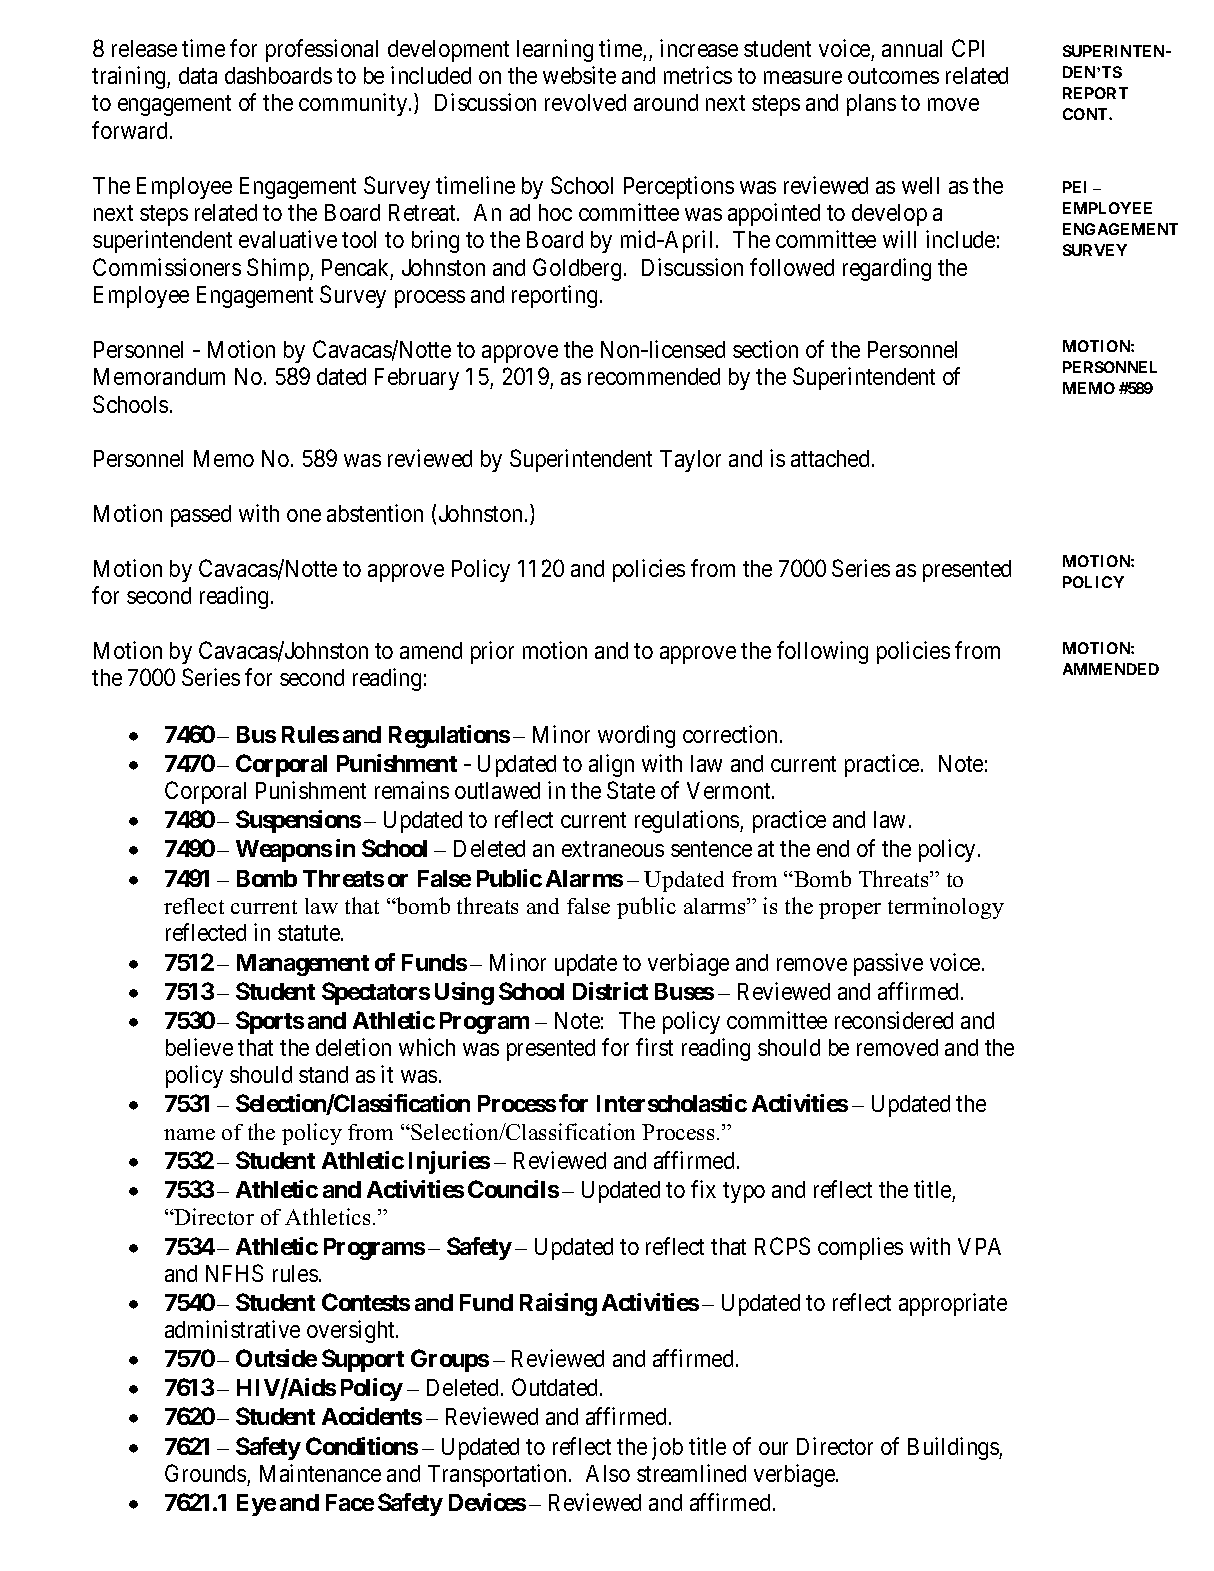  What do you see at coordinates (894, 1020) in the screenshot?
I see `reconsidered` at bounding box center [894, 1020].
